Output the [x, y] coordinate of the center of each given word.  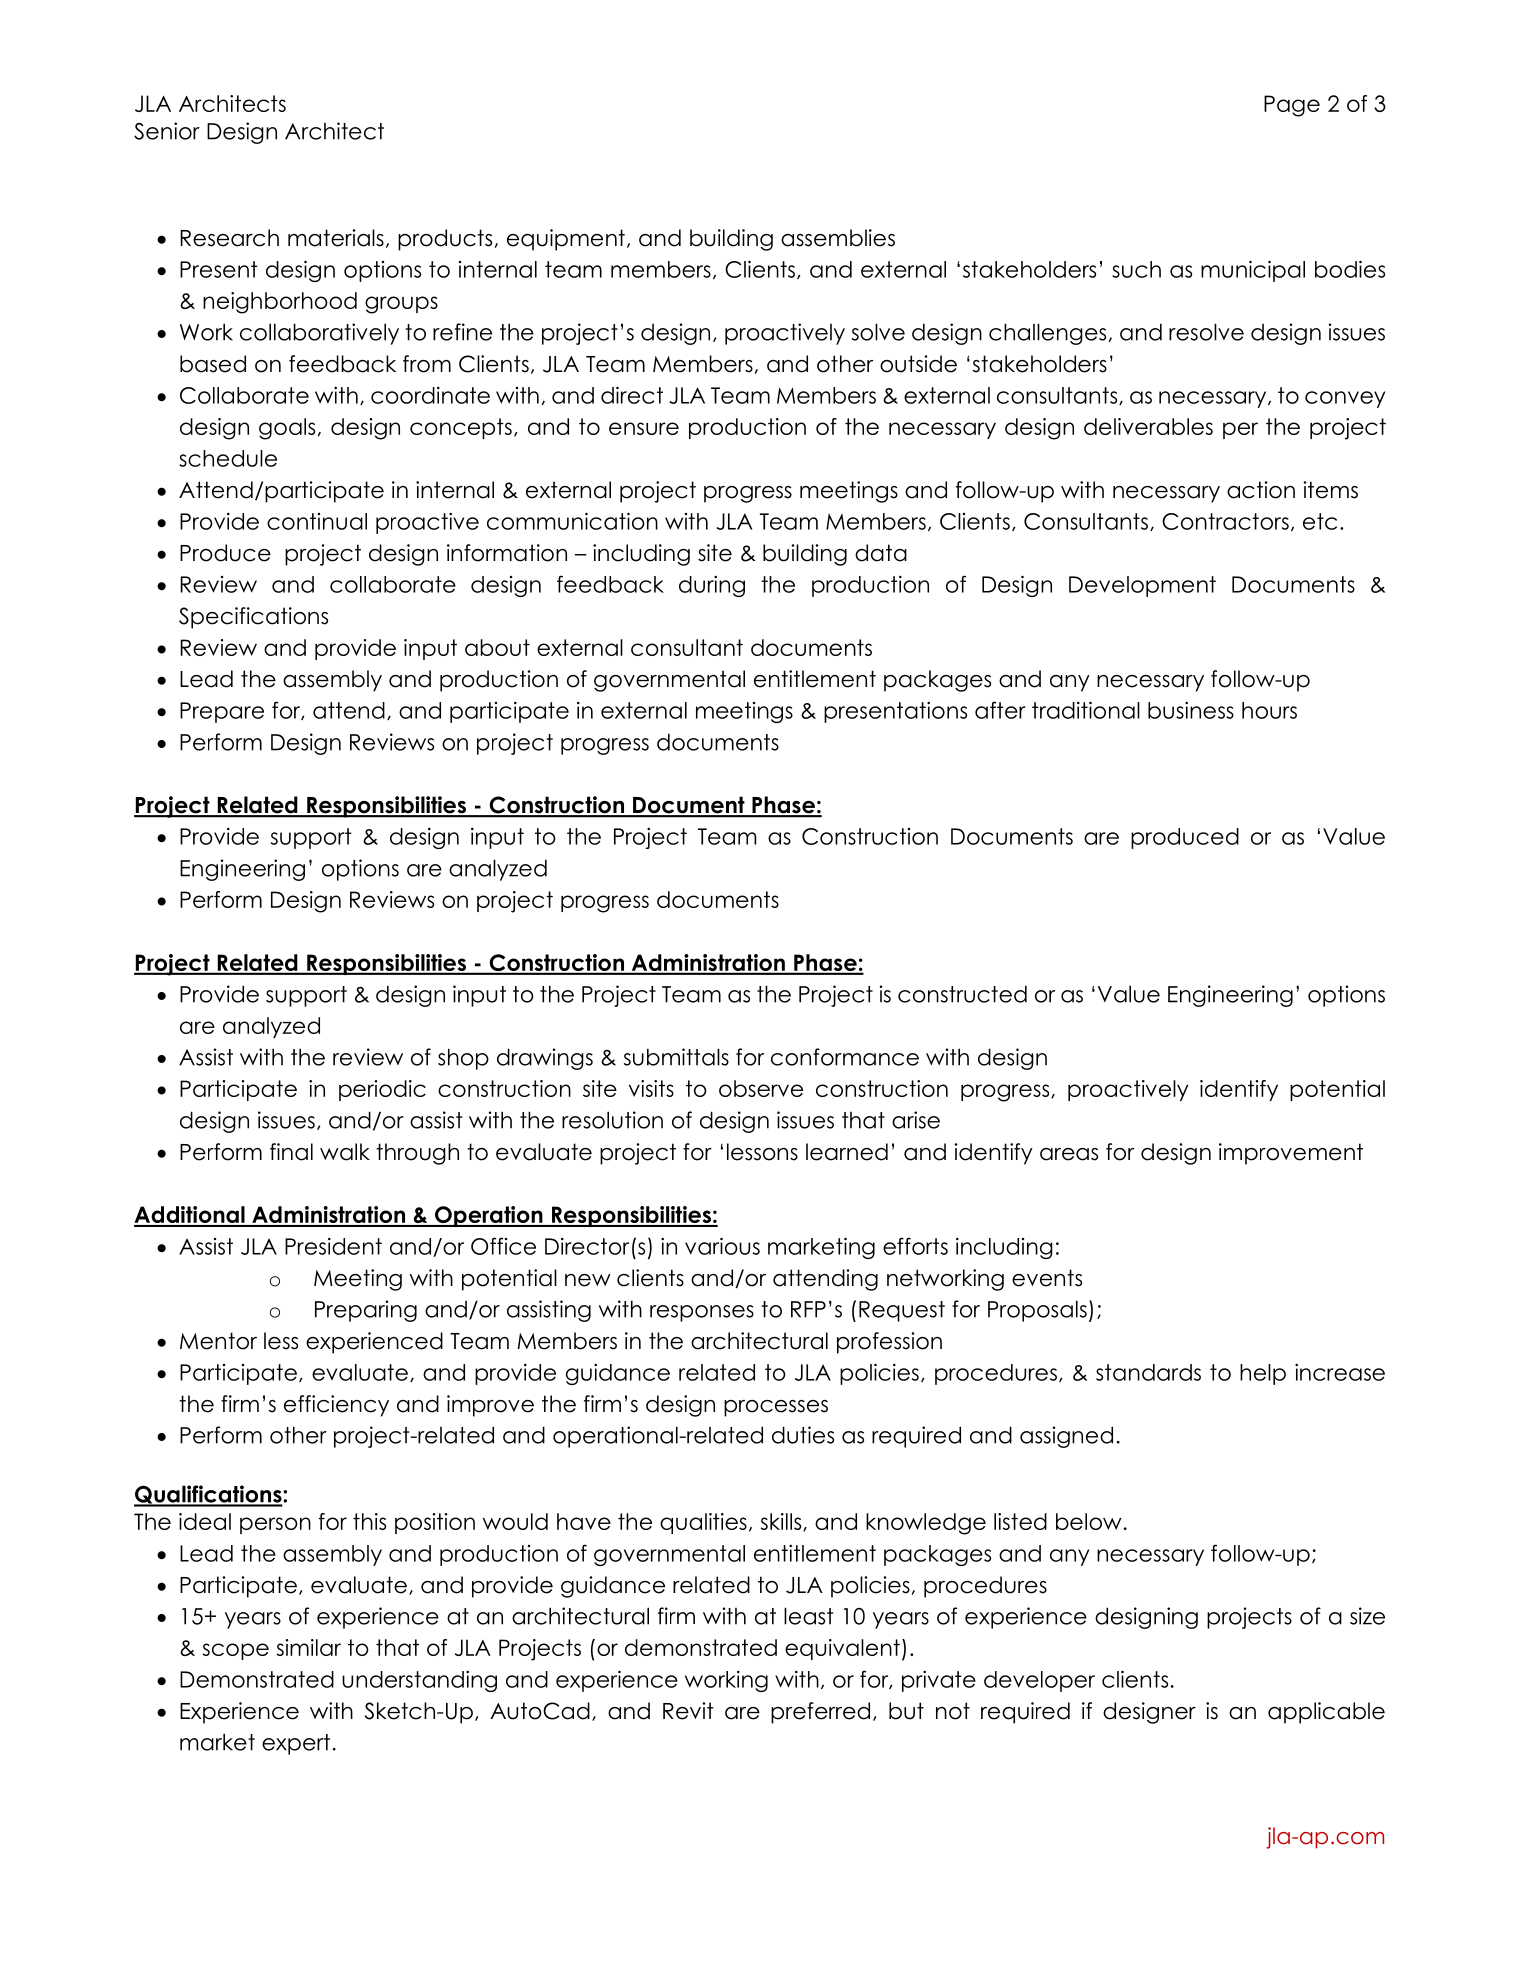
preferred [820, 1713]
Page [1292, 106]
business [1191, 710]
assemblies [838, 238]
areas [1069, 1154]
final [291, 1152]
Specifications [253, 618]
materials [336, 238]
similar [309, 1647]
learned [847, 1152]
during [712, 586]
